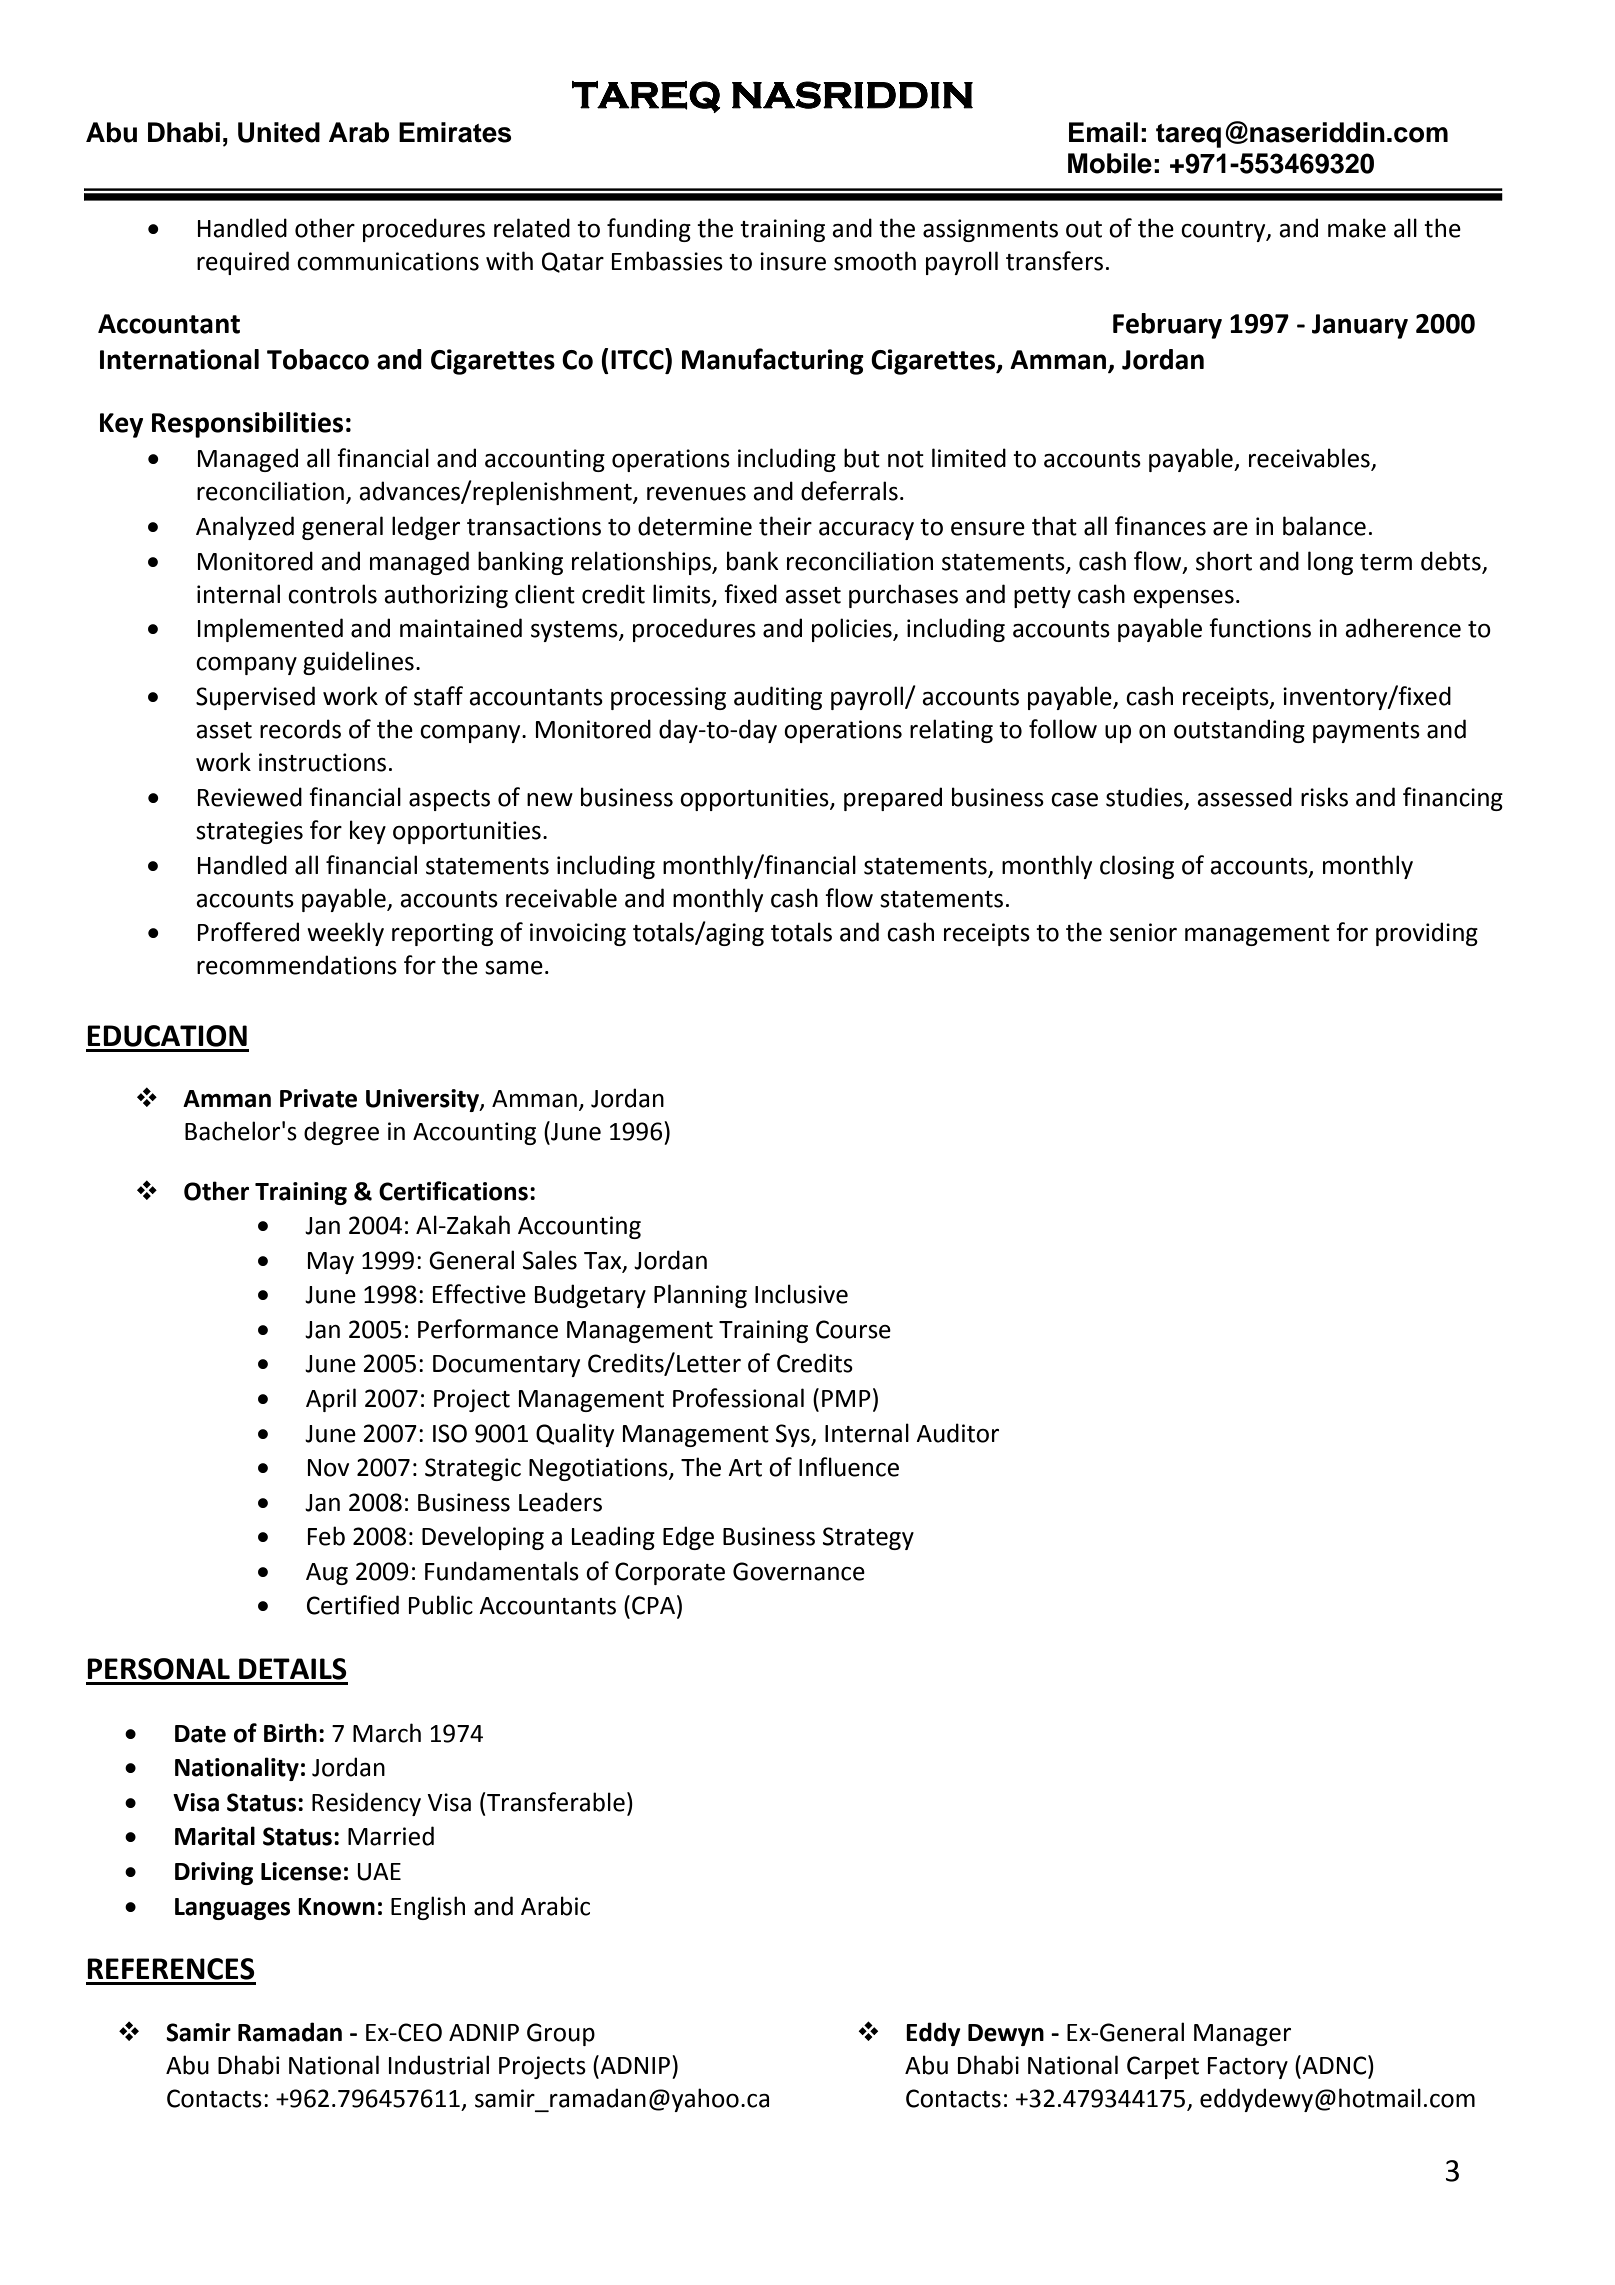 The image size is (1615, 2285). I want to click on policies, so click(853, 630).
